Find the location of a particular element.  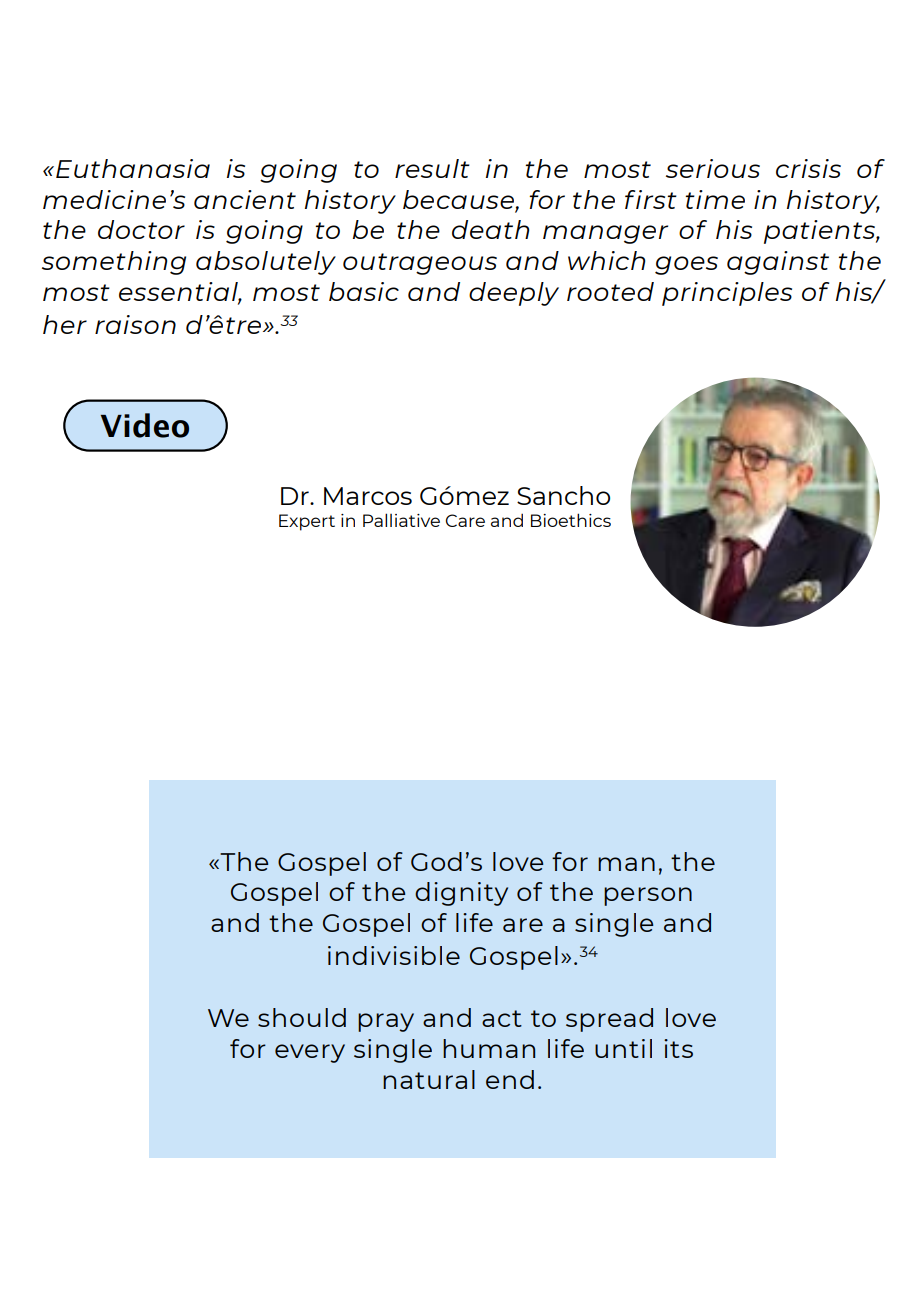

every is located at coordinates (310, 1053).
